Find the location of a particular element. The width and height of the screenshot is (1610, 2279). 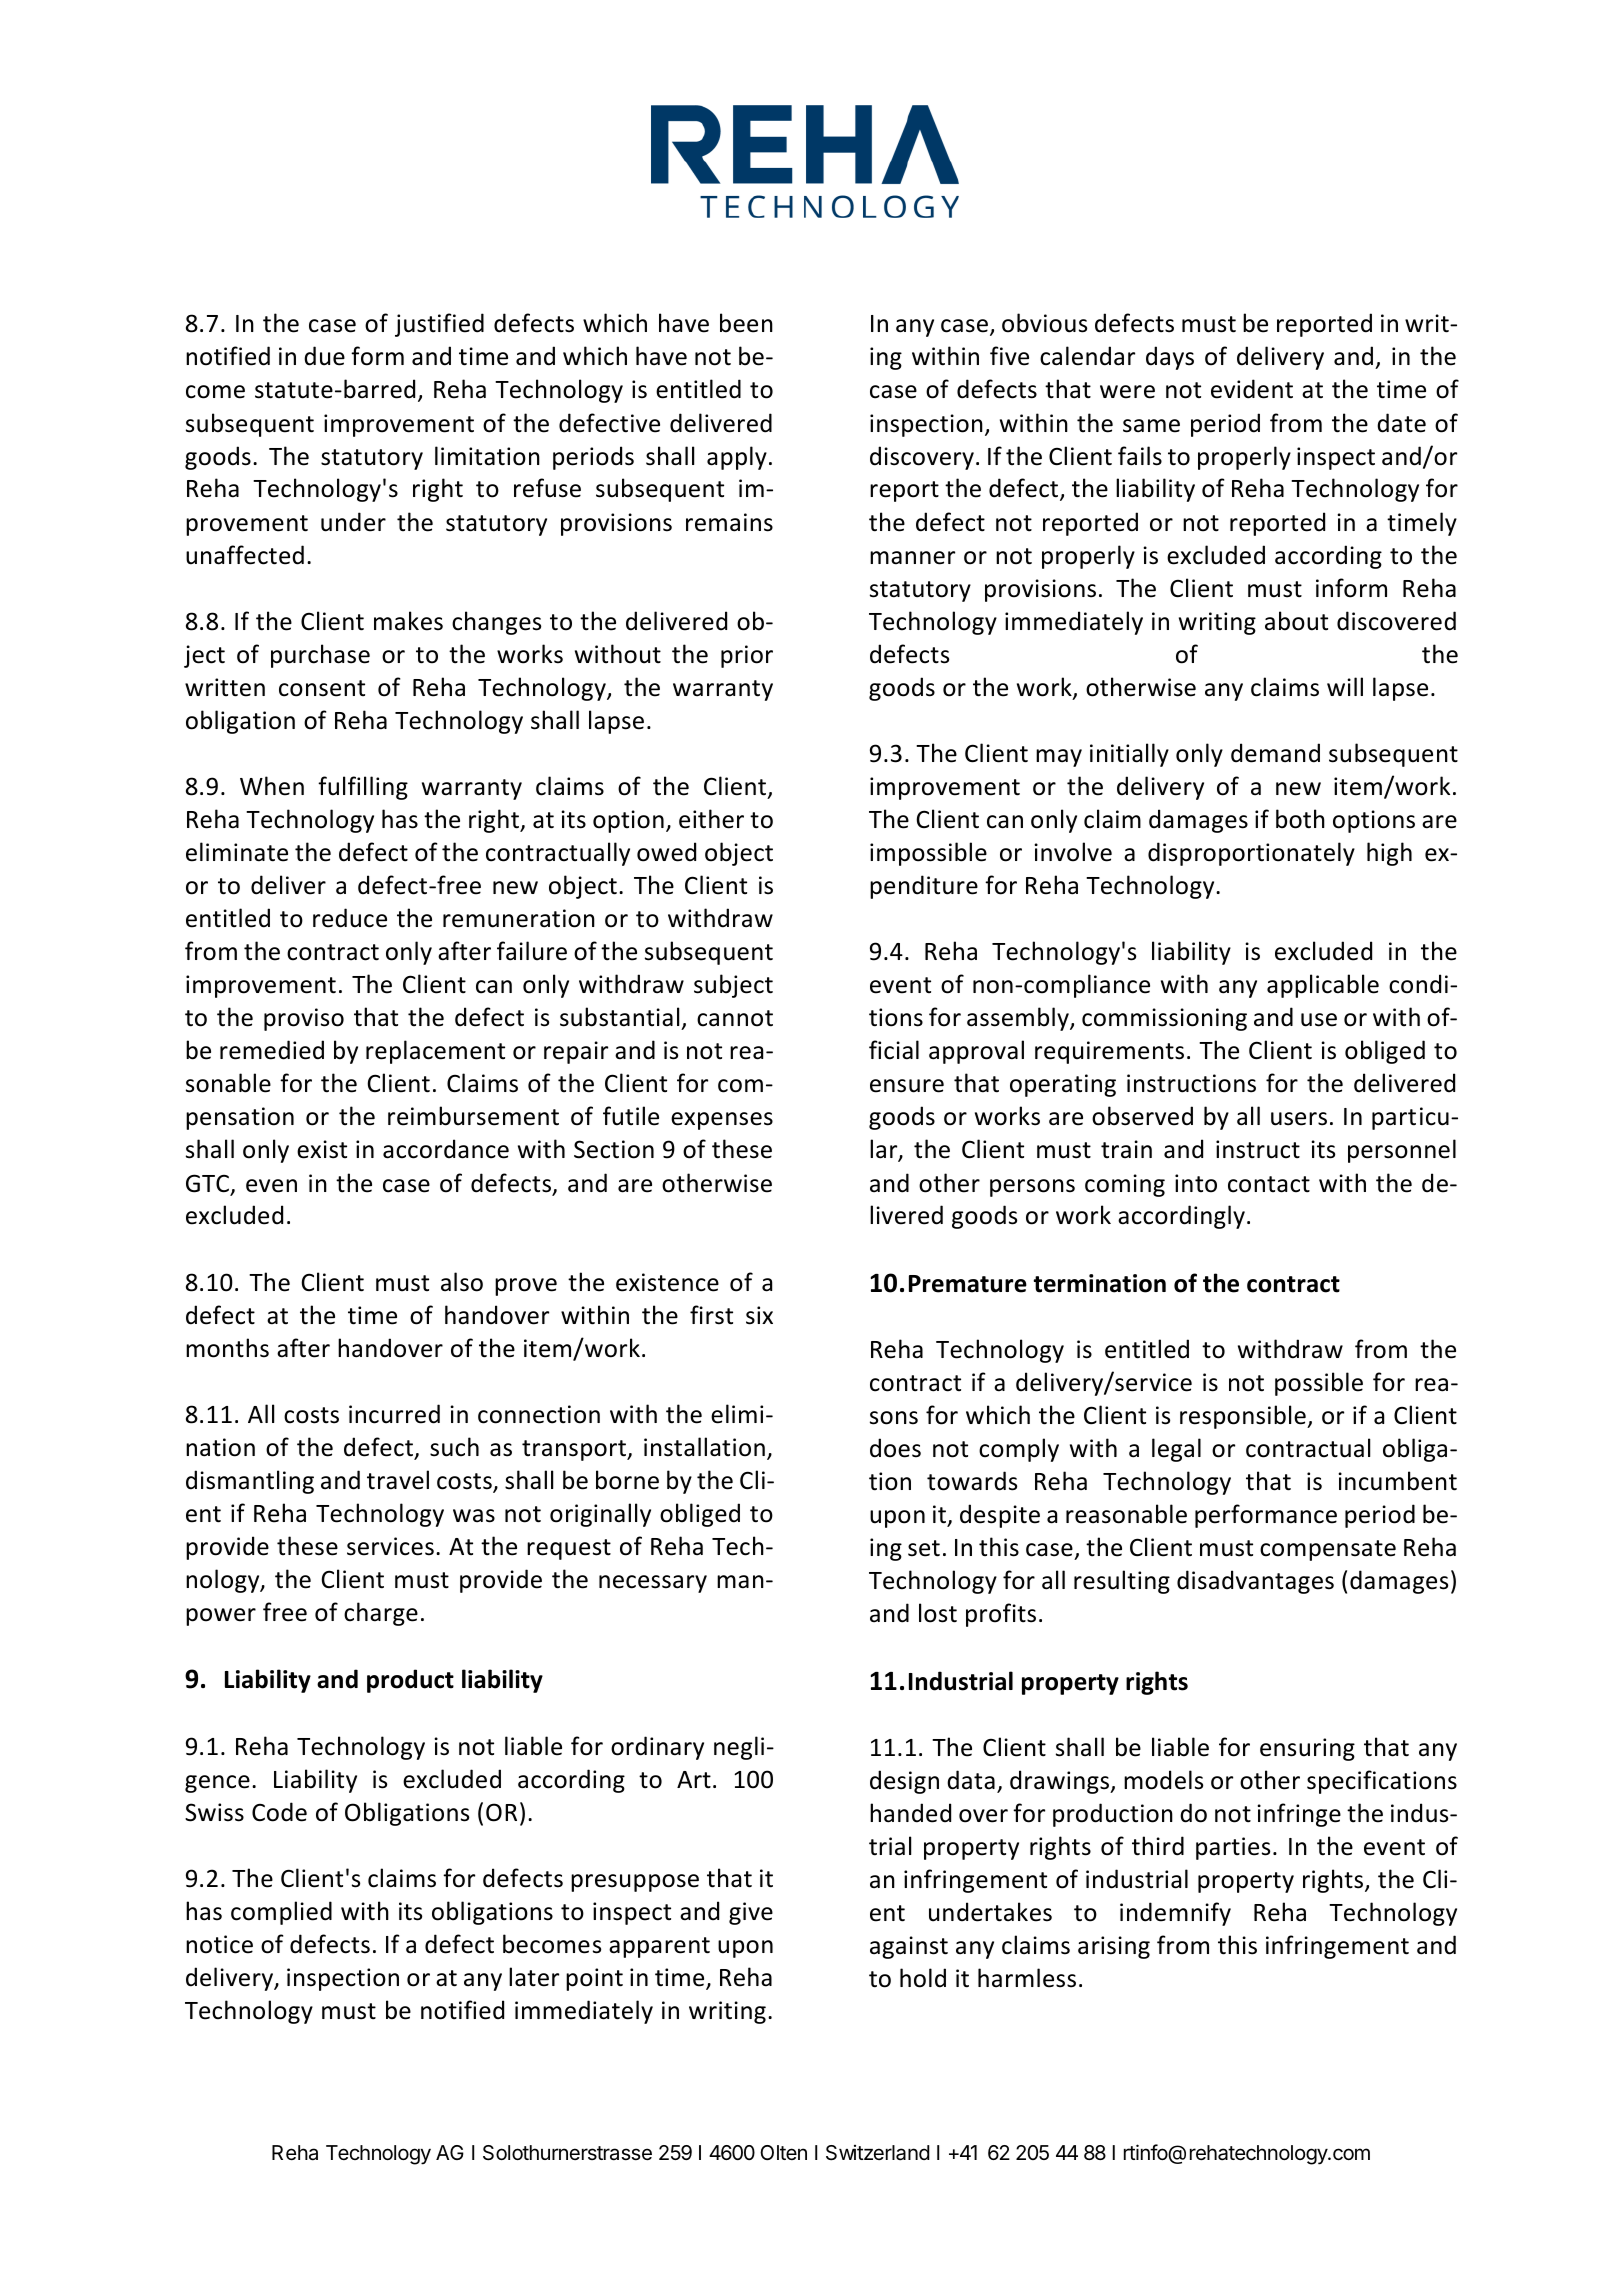

been is located at coordinates (746, 323).
